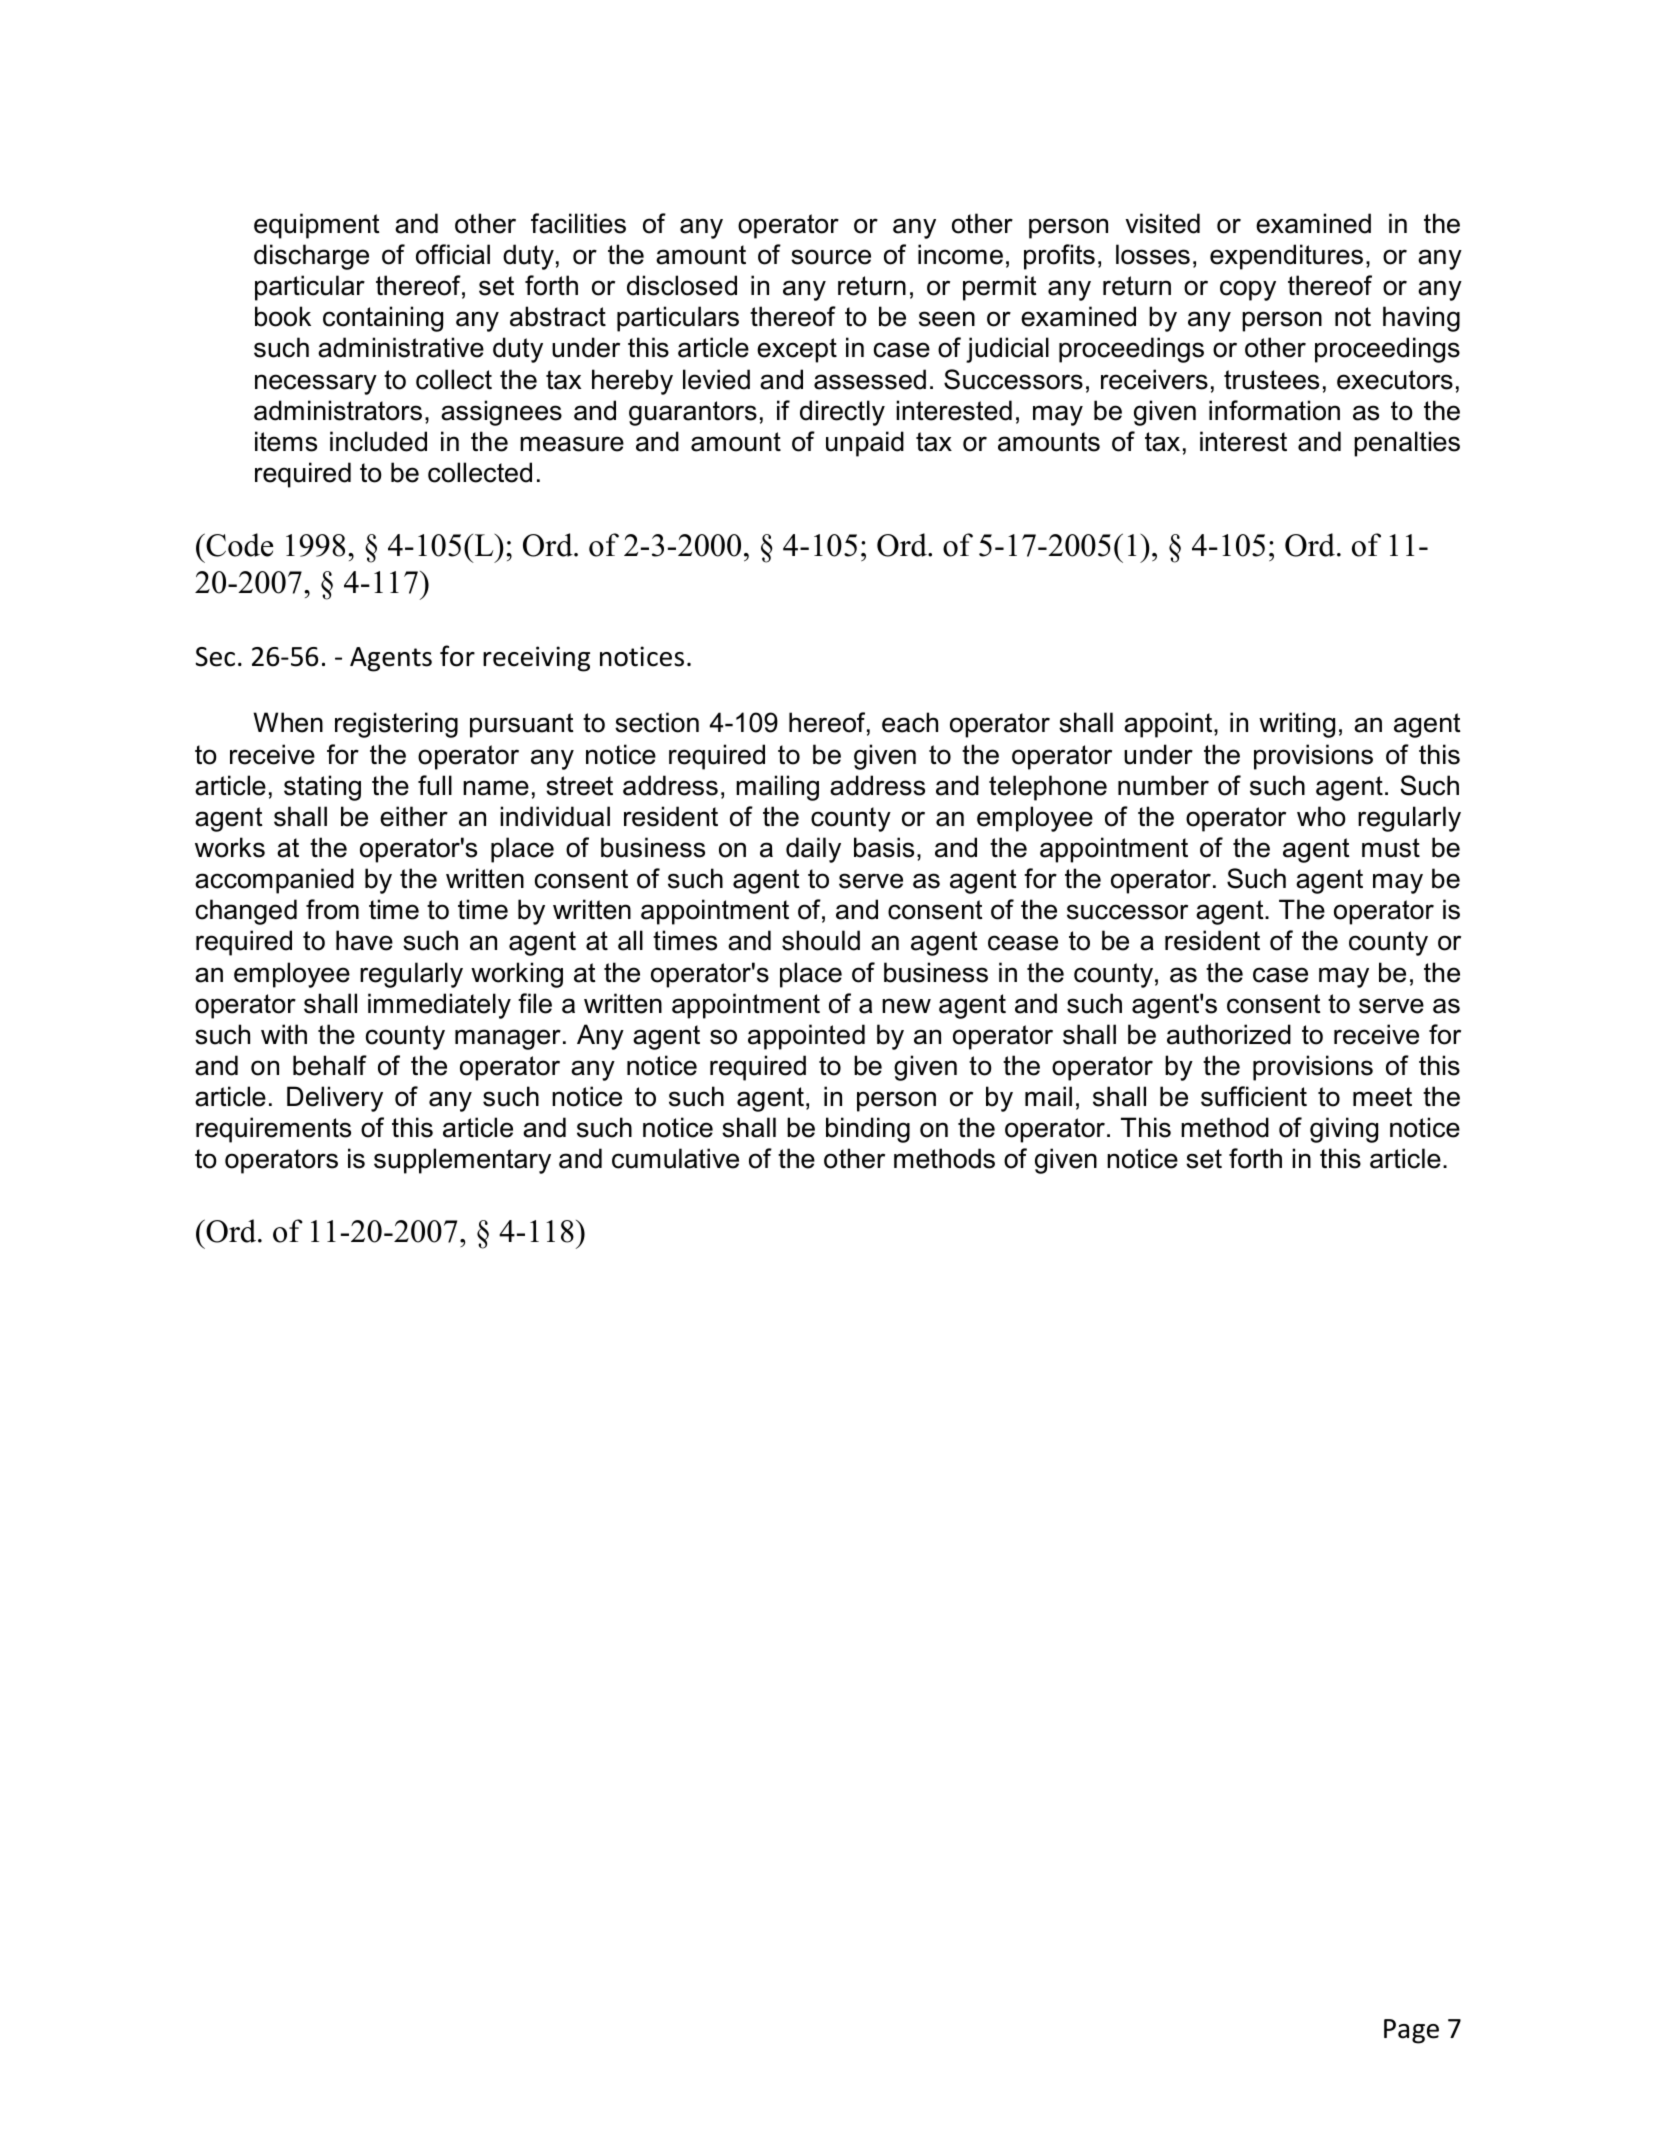 This image has width=1657, height=2144. I want to click on expenditures, so click(1286, 257).
